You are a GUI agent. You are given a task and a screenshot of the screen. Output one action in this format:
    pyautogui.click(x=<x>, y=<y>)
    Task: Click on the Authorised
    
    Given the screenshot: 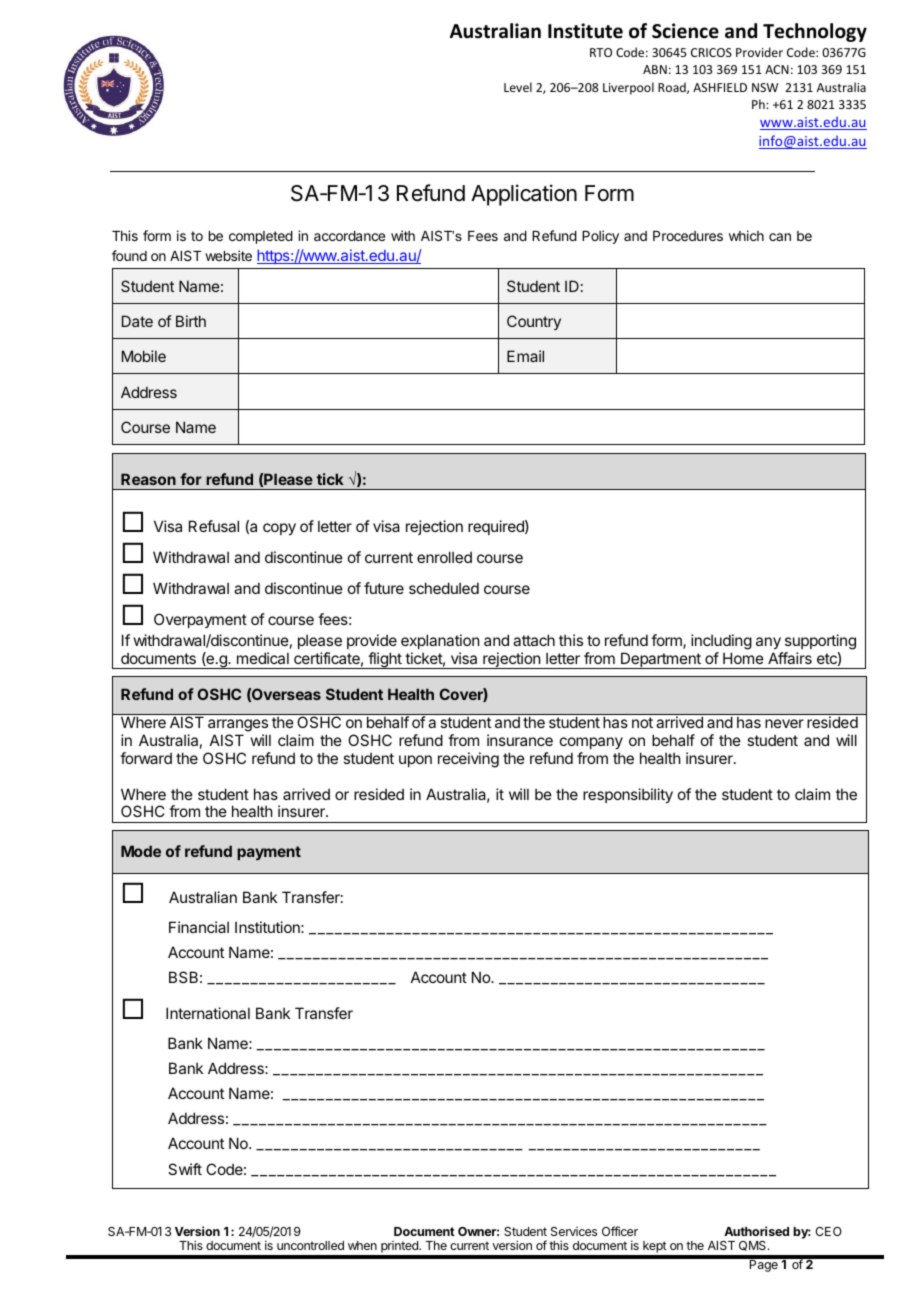 What is the action you would take?
    pyautogui.click(x=756, y=1231)
